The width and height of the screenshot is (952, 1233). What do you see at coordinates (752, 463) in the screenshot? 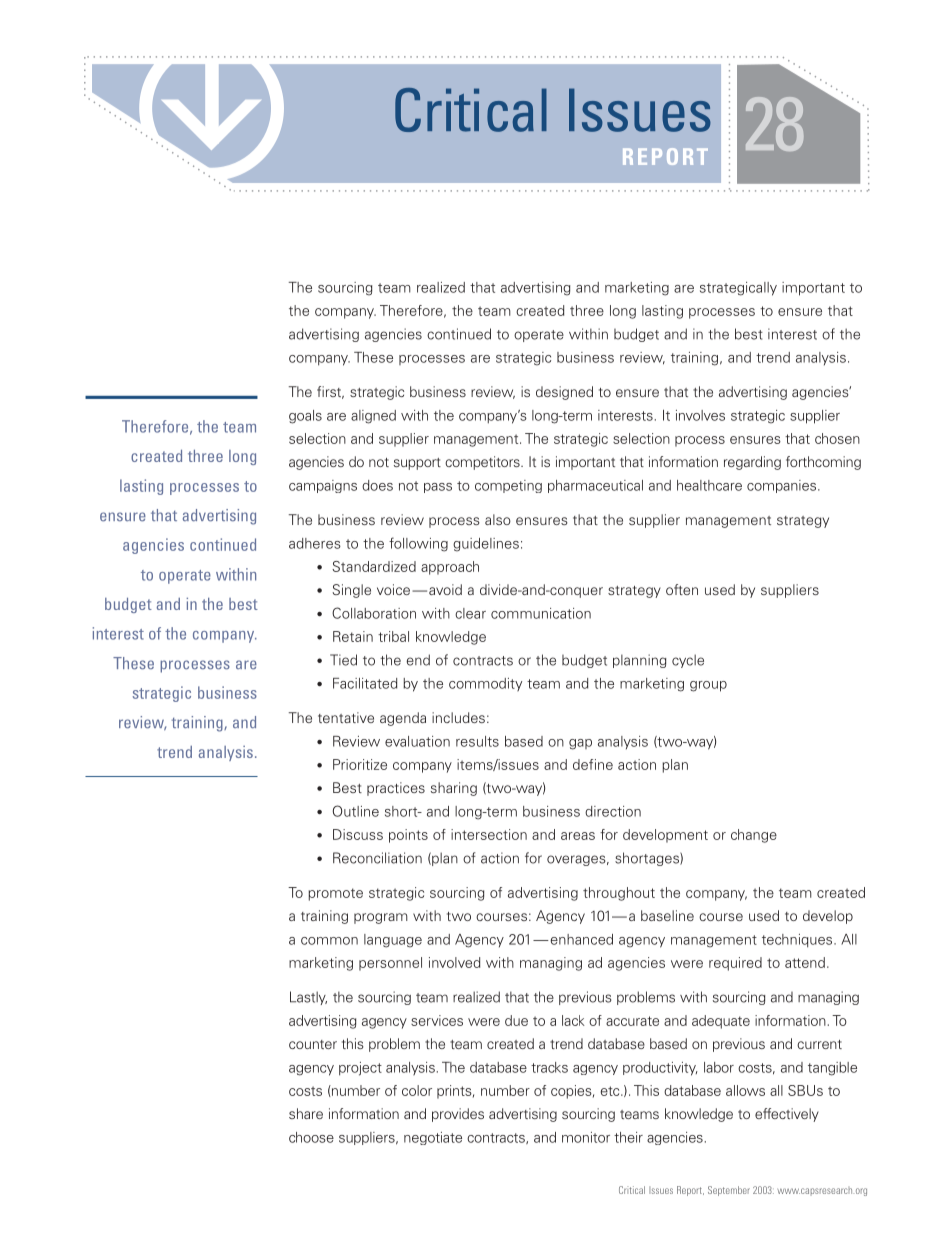
I see `regarding` at bounding box center [752, 463].
